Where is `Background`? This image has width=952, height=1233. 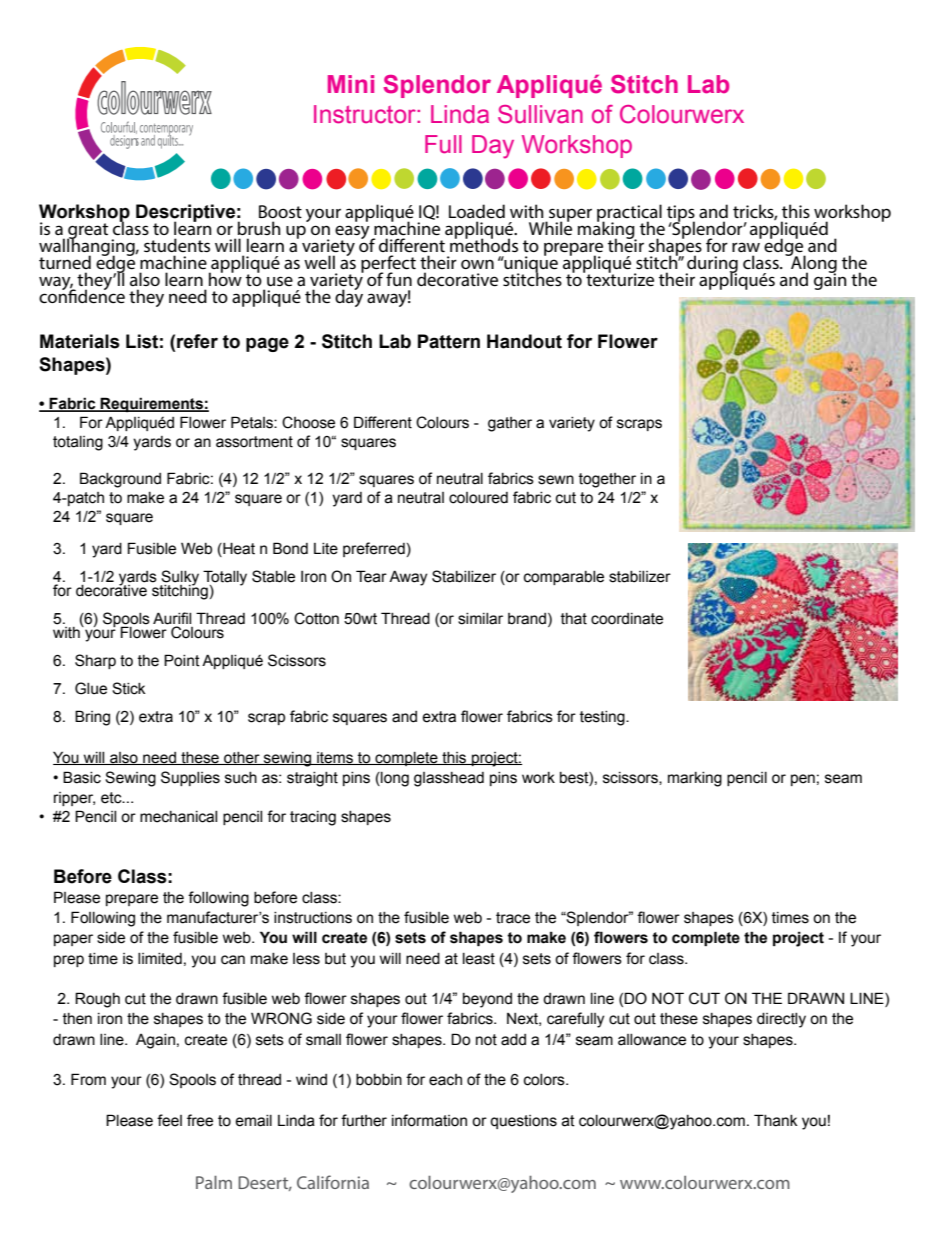 Background is located at coordinates (120, 480).
